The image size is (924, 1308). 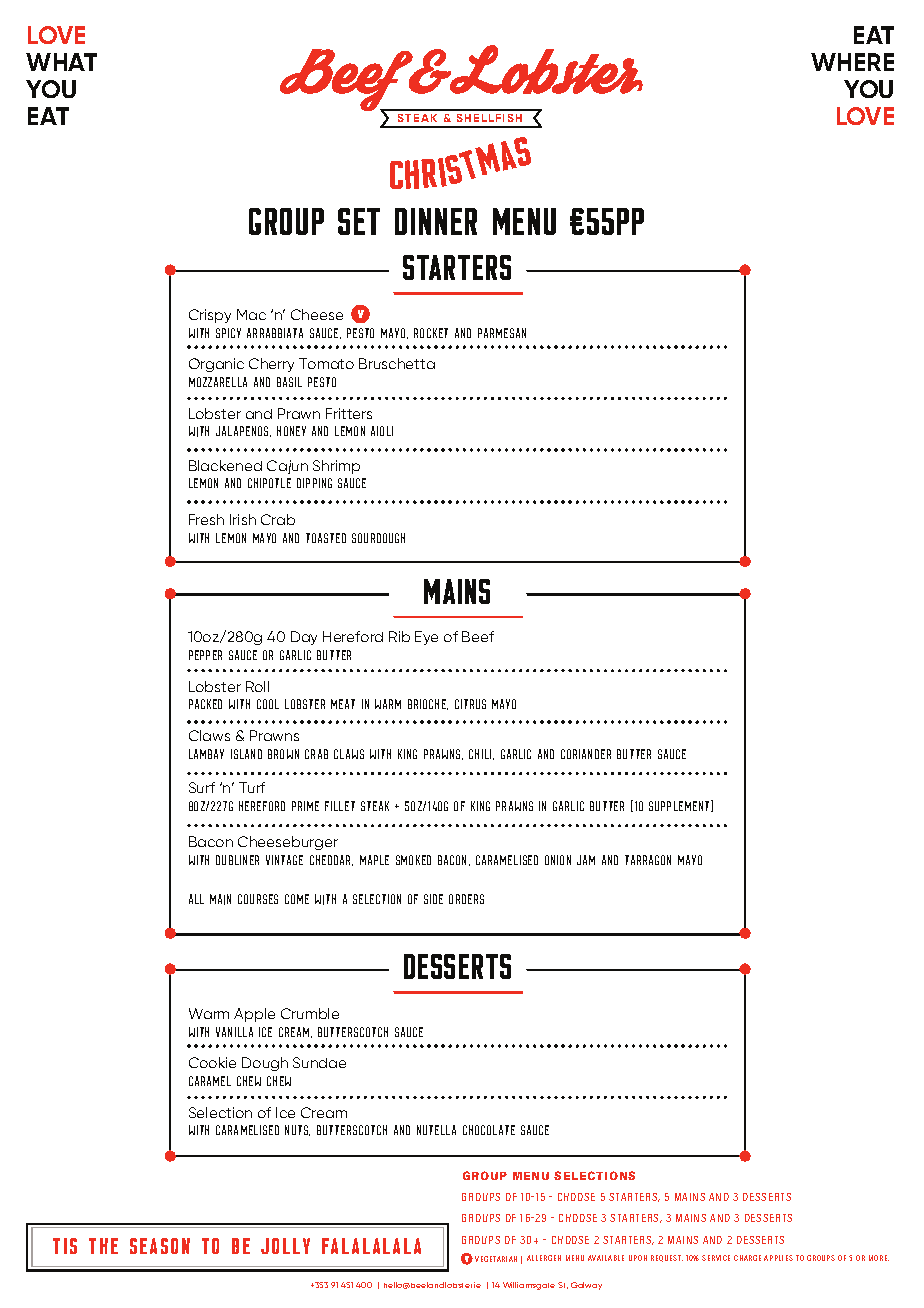 What do you see at coordinates (852, 62) in the screenshot?
I see `WHERE` at bounding box center [852, 62].
